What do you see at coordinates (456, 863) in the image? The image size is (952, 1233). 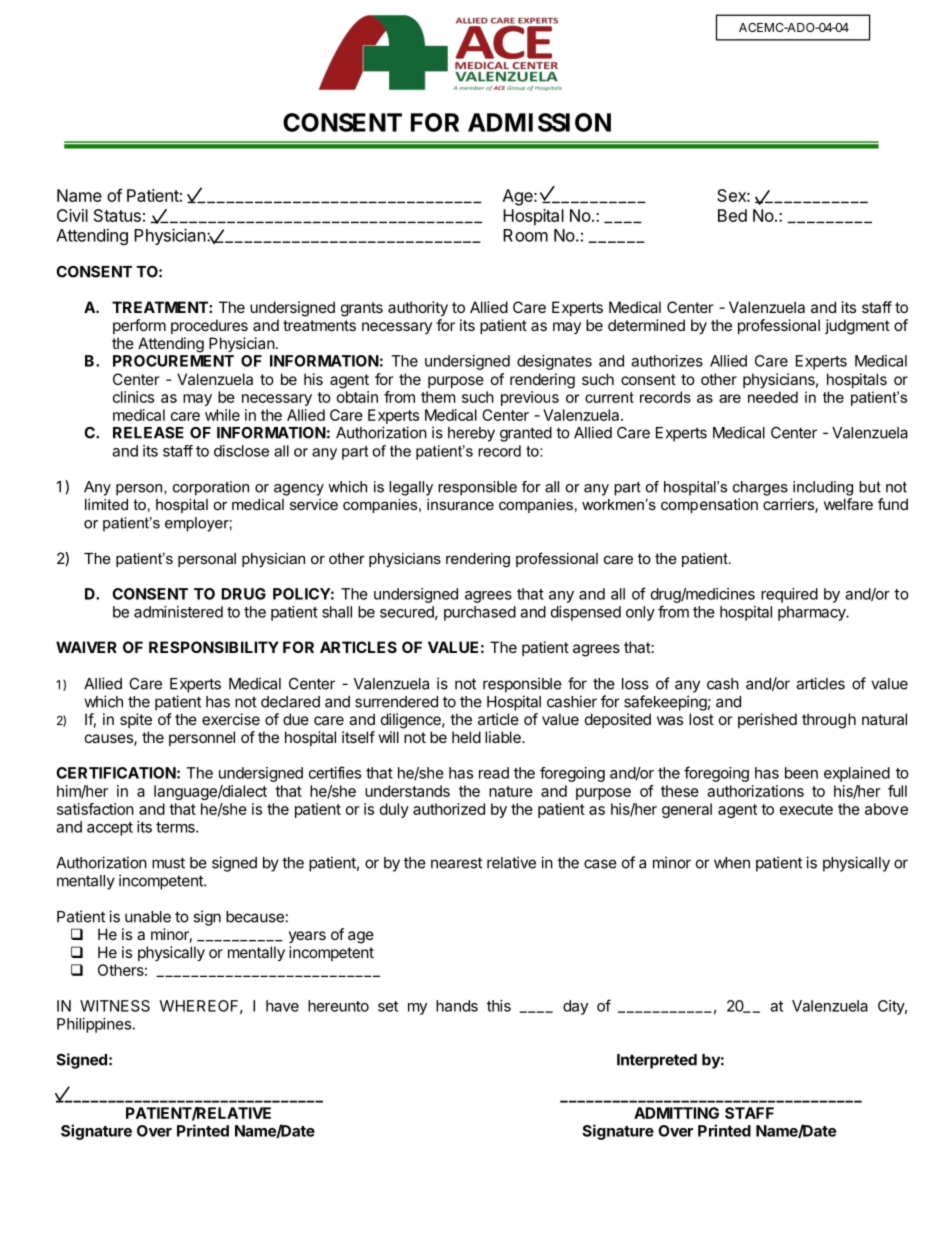 I see `nearest` at bounding box center [456, 863].
